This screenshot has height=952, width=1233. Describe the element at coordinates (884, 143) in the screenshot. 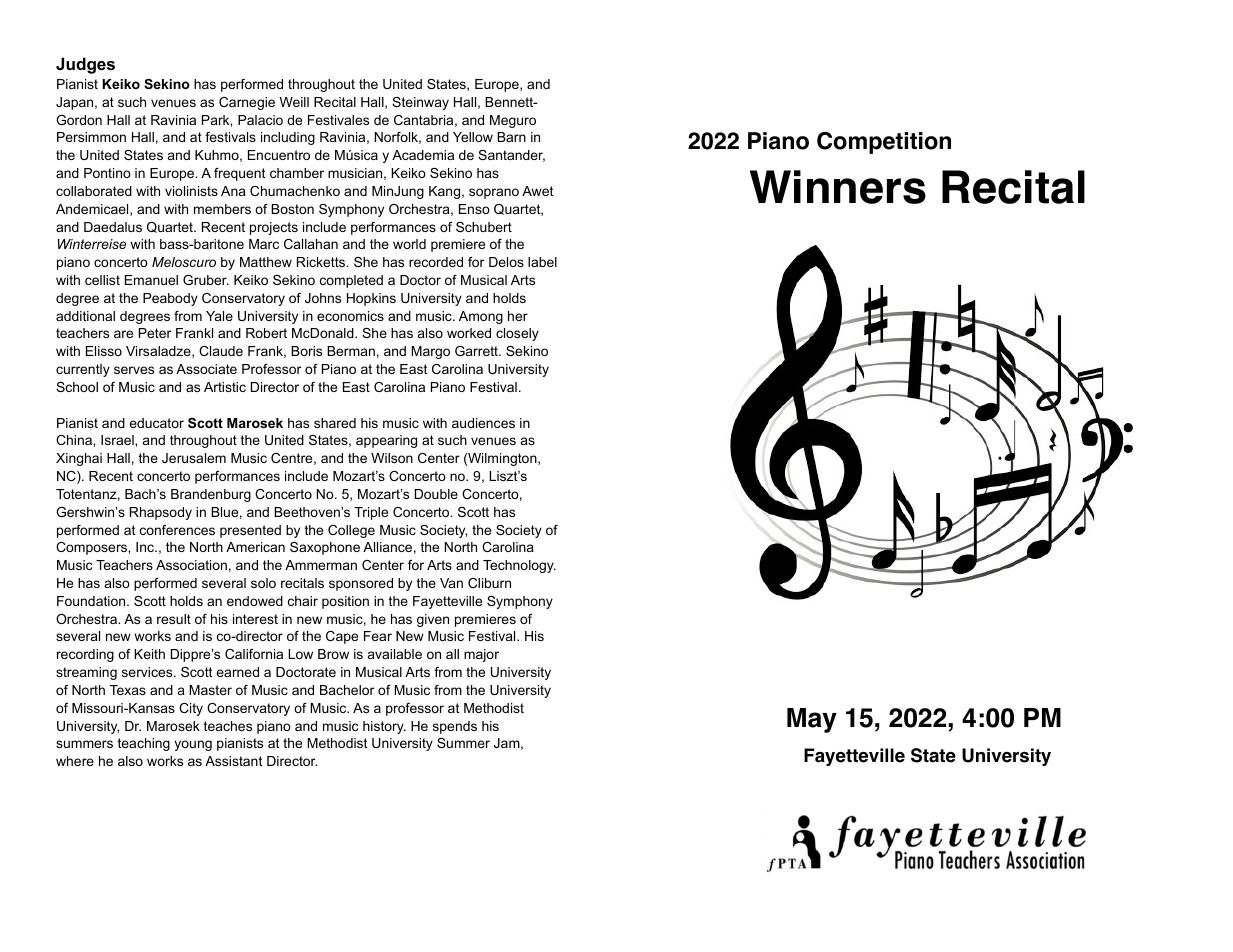

I see `Competition` at that location.
